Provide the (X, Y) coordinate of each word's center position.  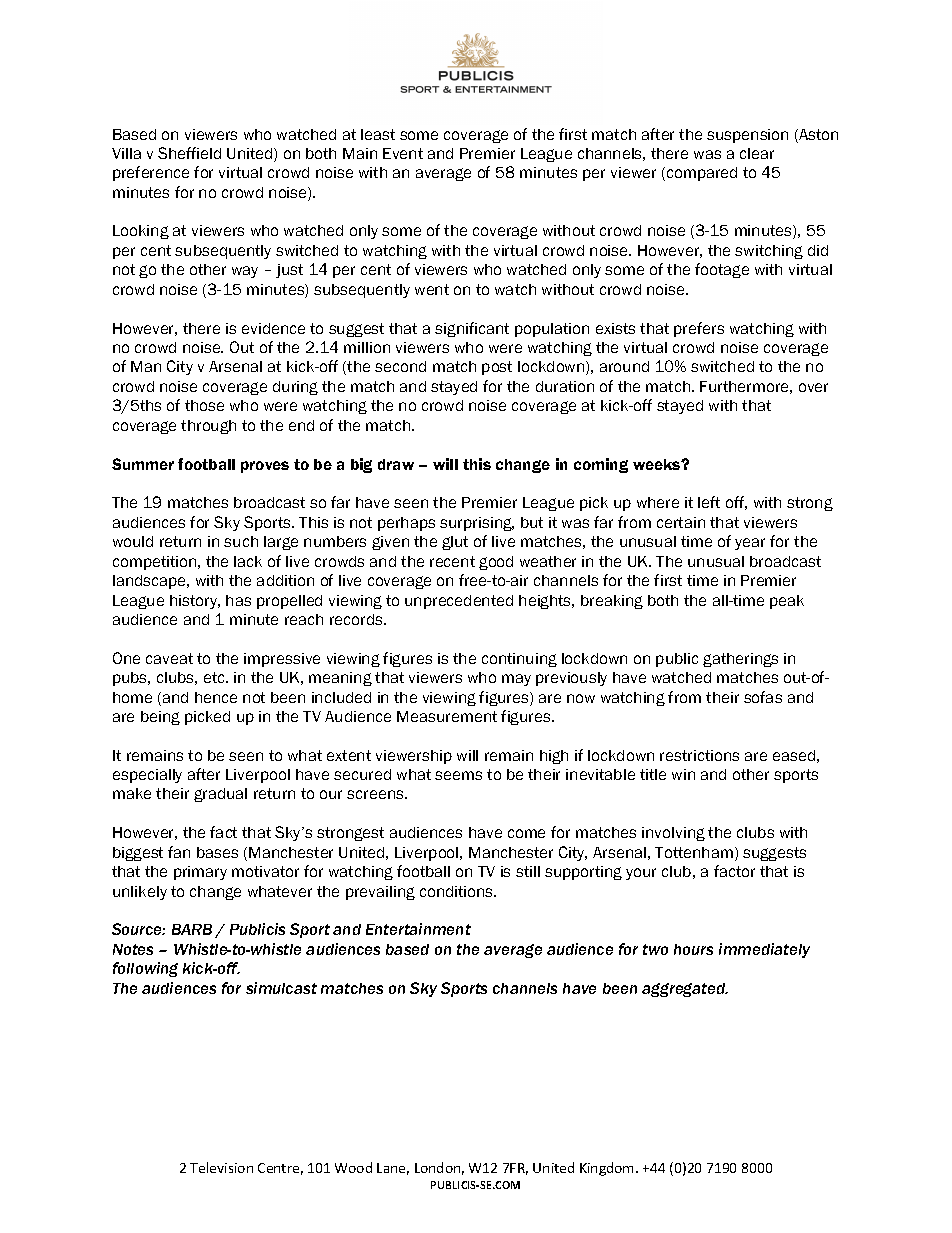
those (204, 405)
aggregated (685, 990)
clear (757, 153)
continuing (519, 660)
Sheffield (189, 153)
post (497, 368)
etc (215, 677)
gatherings (740, 660)
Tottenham (694, 852)
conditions (458, 891)
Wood (353, 1167)
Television (221, 1167)
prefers (699, 329)
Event (403, 153)
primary (200, 873)
